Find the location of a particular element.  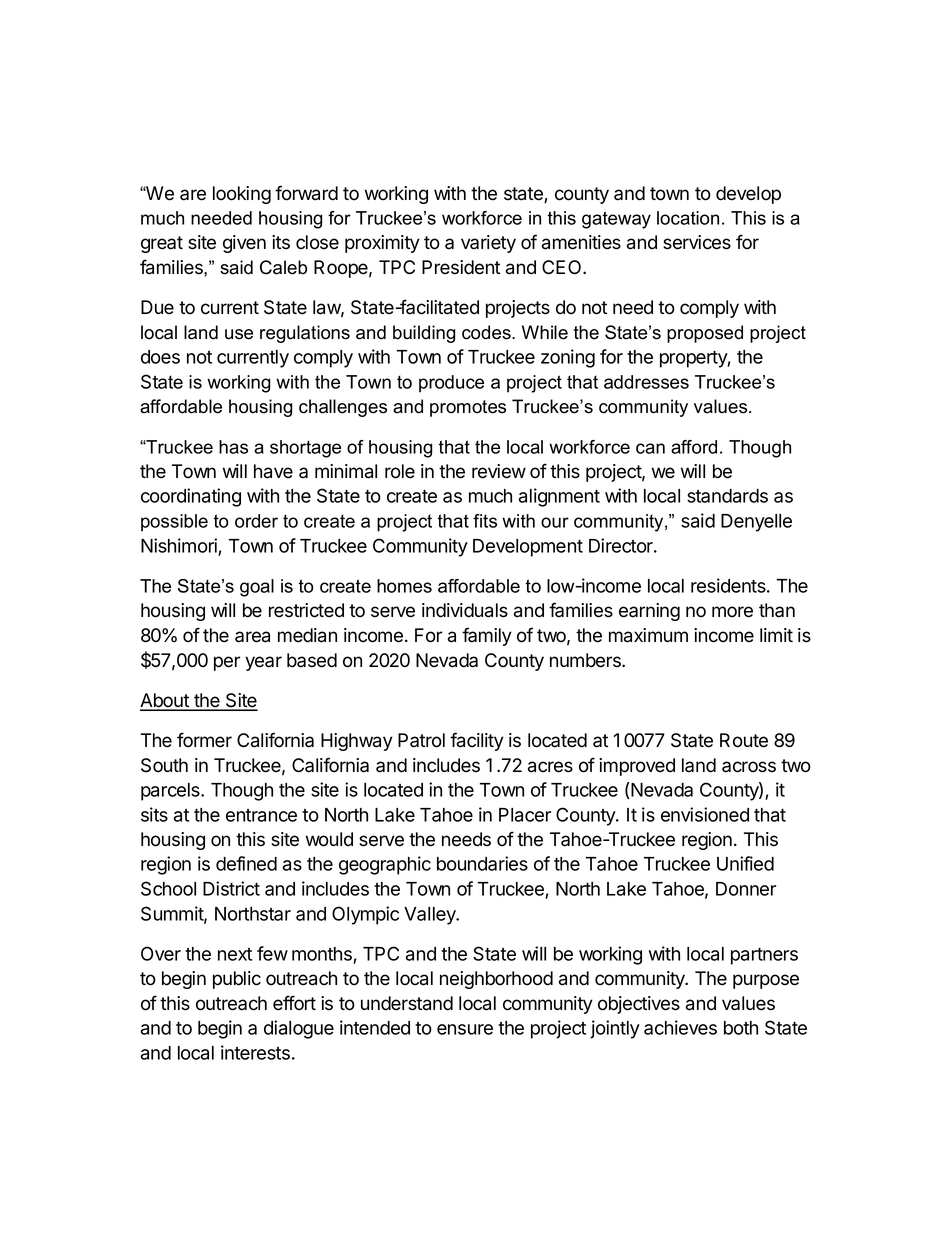

variety is located at coordinates (488, 244).
